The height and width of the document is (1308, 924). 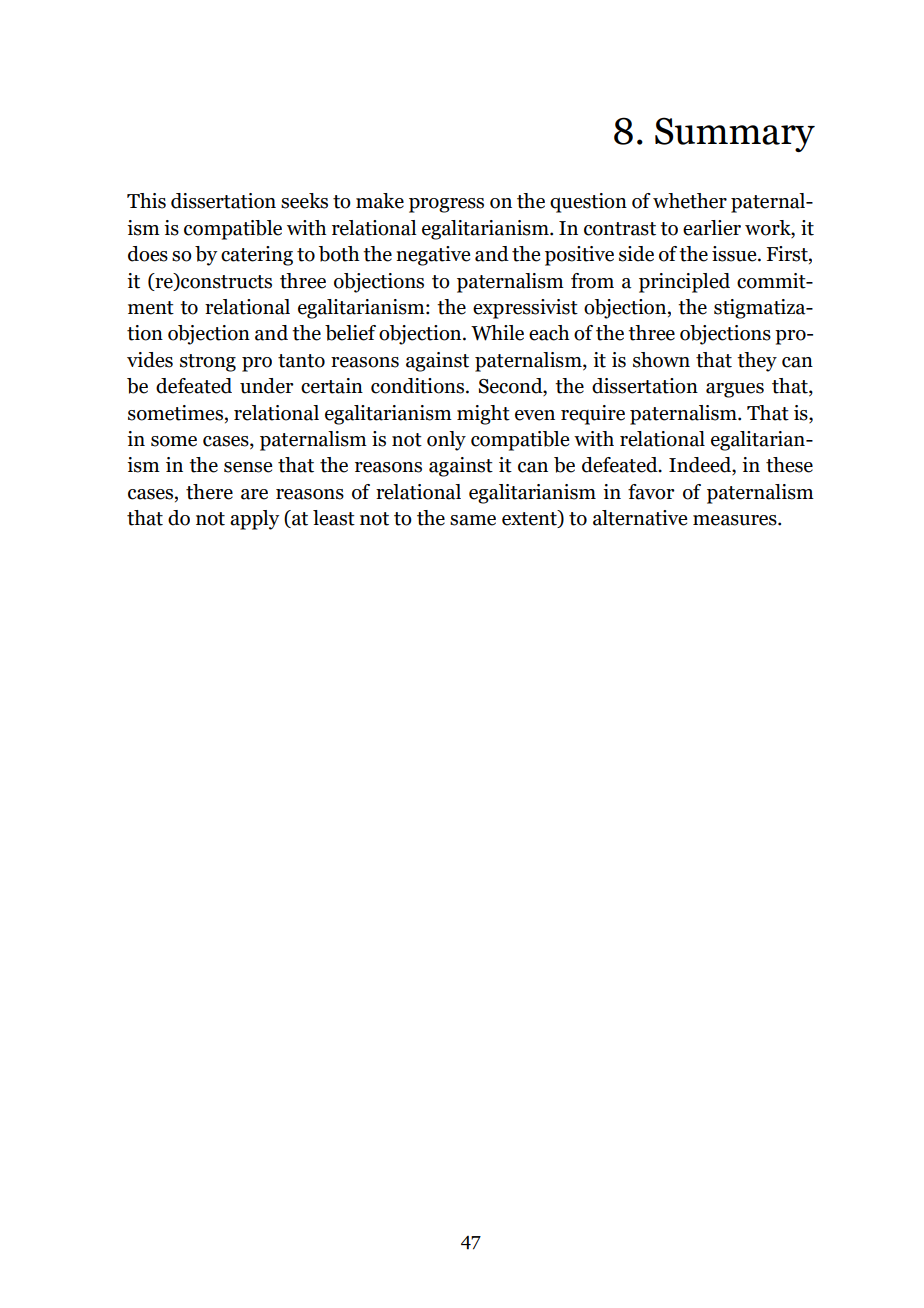 What do you see at coordinates (497, 333) in the document?
I see `While` at bounding box center [497, 333].
